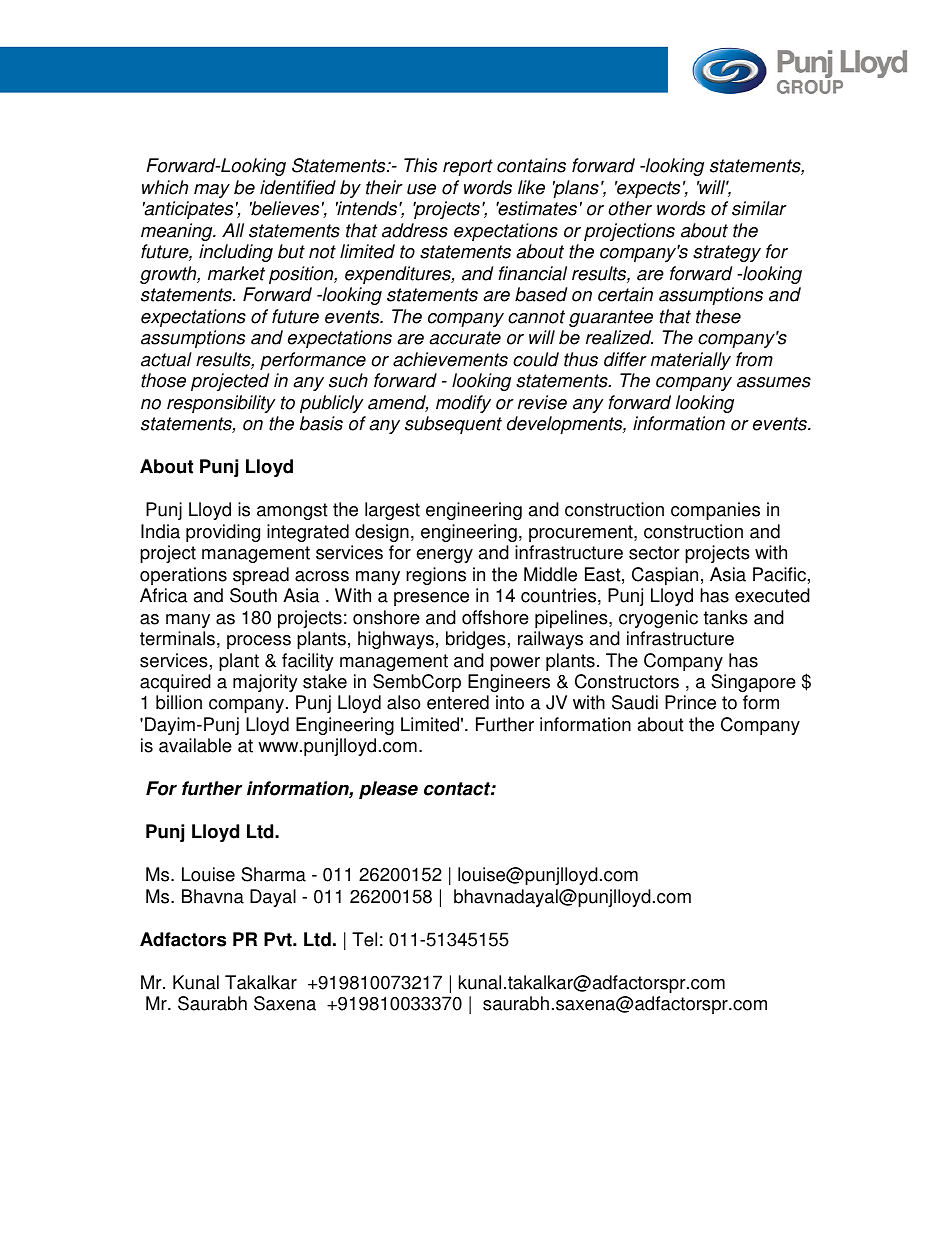  Describe the element at coordinates (458, 702) in the screenshot. I see `entered` at that location.
